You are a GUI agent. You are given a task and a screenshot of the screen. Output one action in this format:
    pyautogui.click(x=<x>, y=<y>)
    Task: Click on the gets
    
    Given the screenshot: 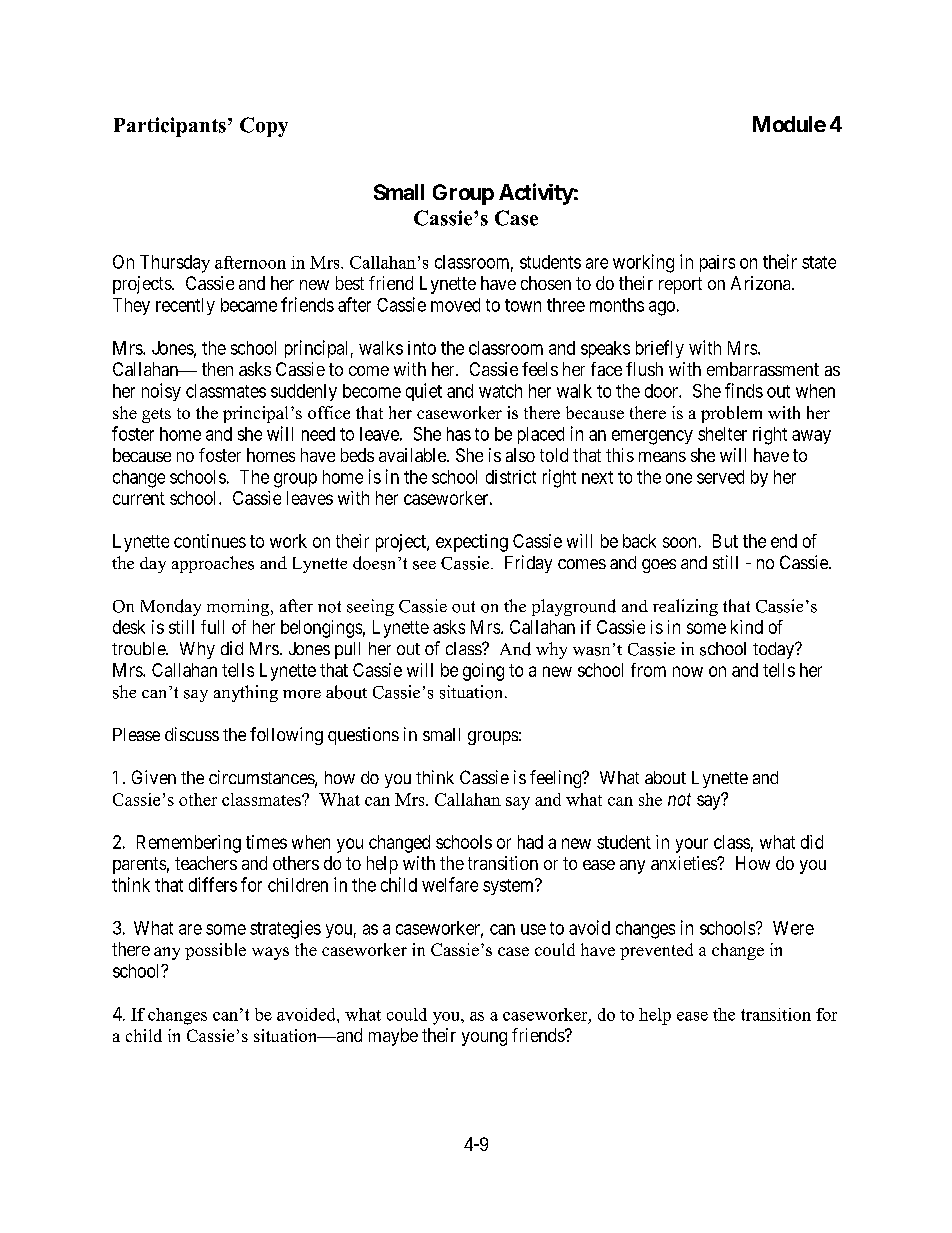 What is the action you would take?
    pyautogui.click(x=156, y=415)
